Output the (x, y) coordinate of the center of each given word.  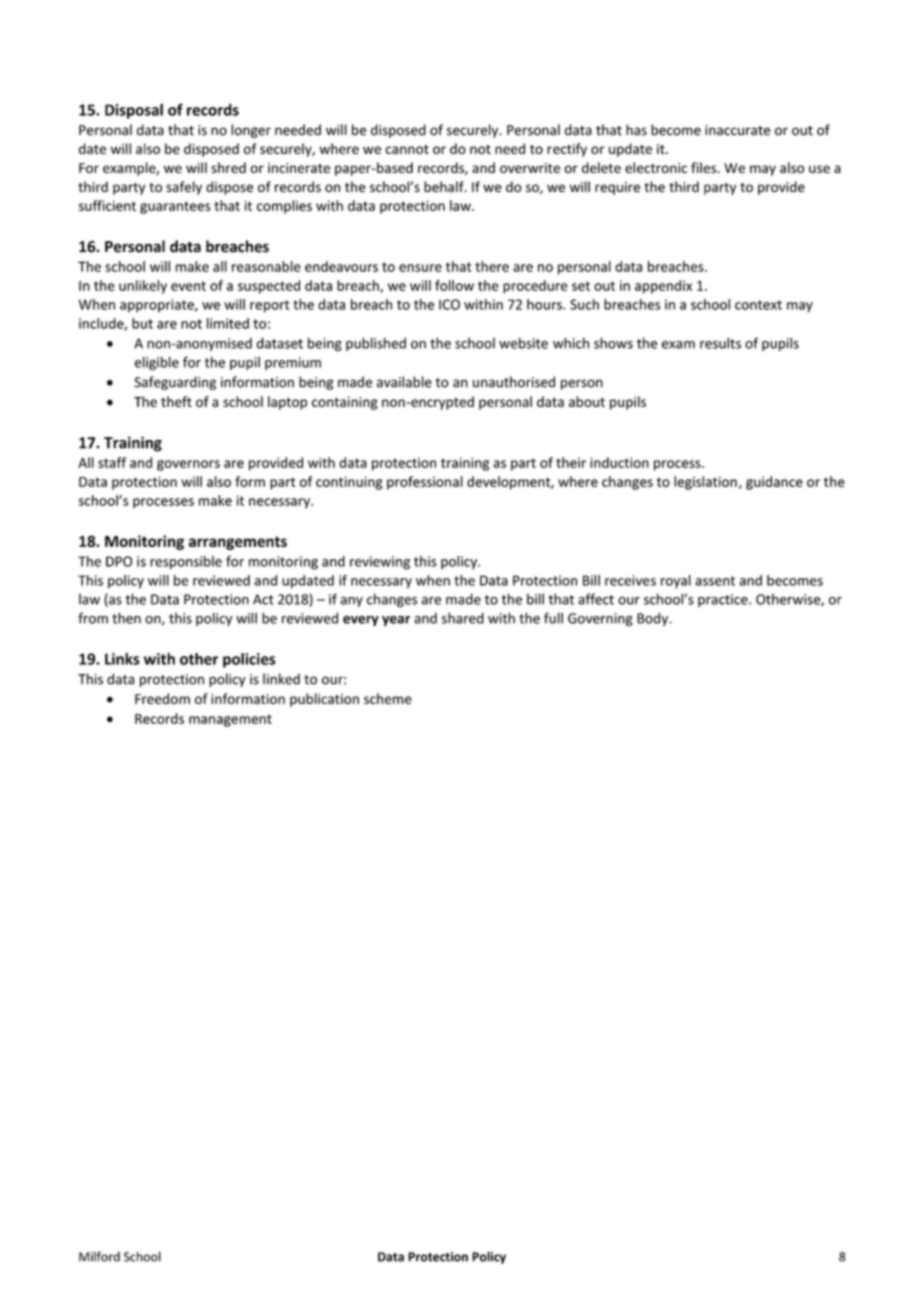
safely (184, 188)
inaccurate (737, 130)
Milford (99, 1256)
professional (425, 483)
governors (188, 465)
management (230, 720)
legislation (705, 483)
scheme (388, 698)
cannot (407, 149)
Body (653, 619)
